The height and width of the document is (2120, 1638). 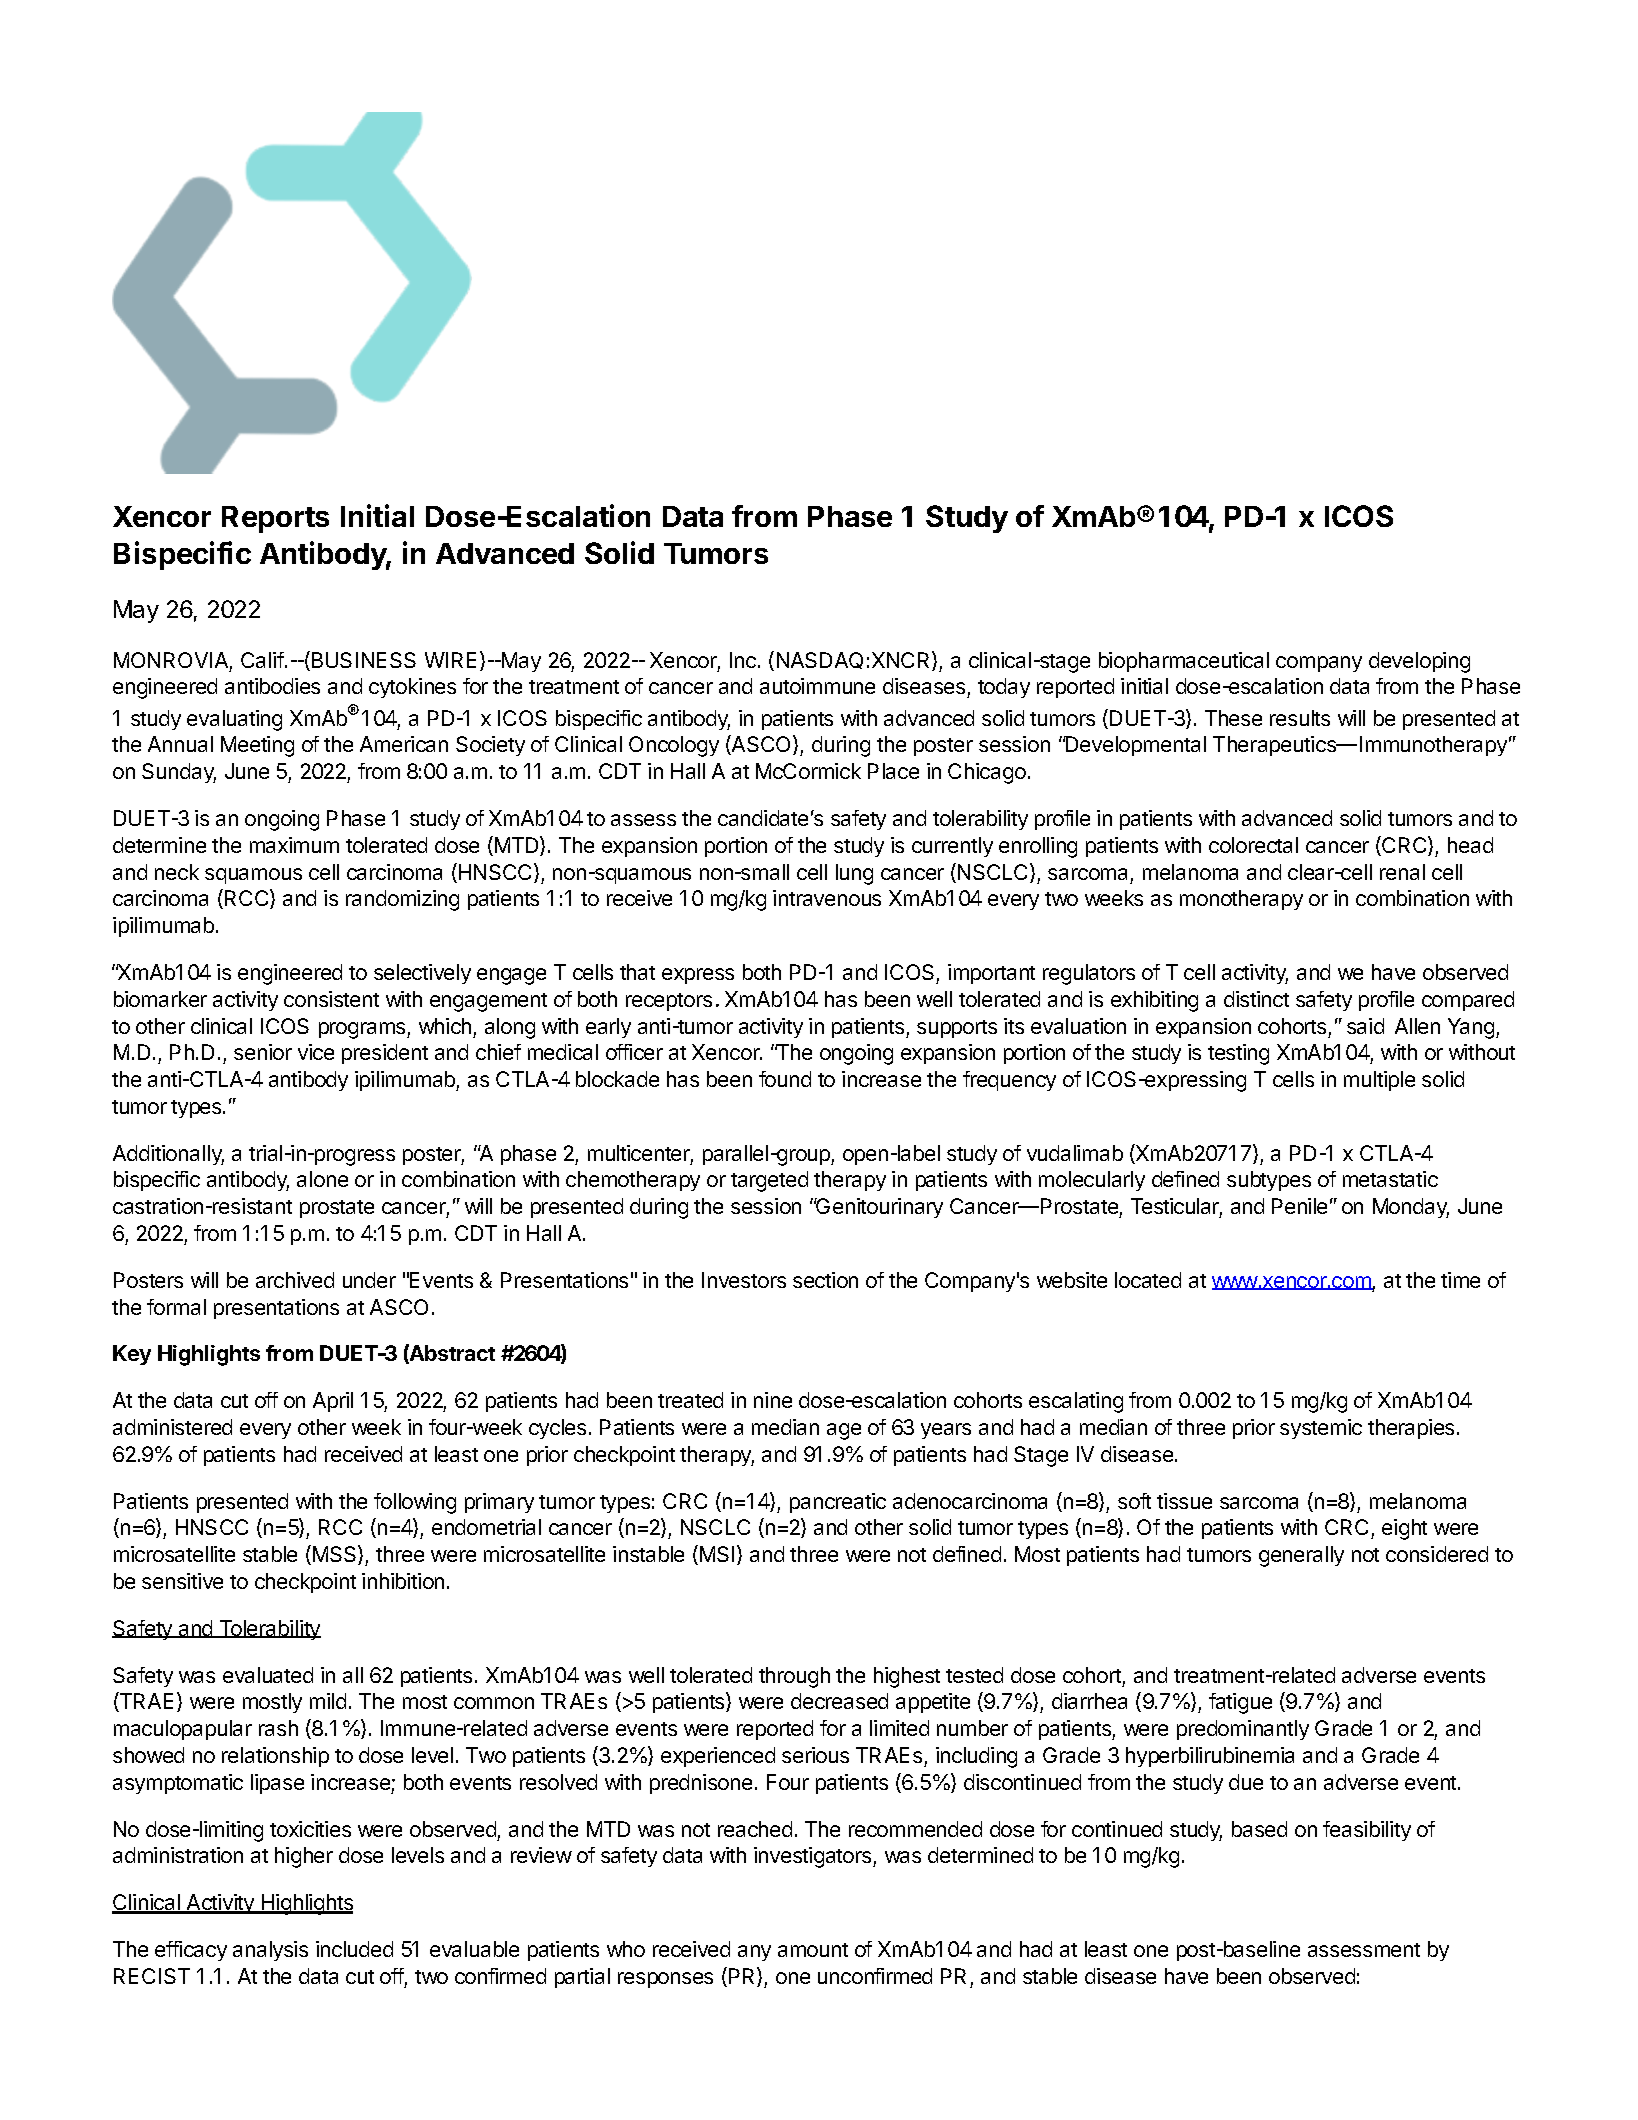 I want to click on developing, so click(x=1419, y=662).
